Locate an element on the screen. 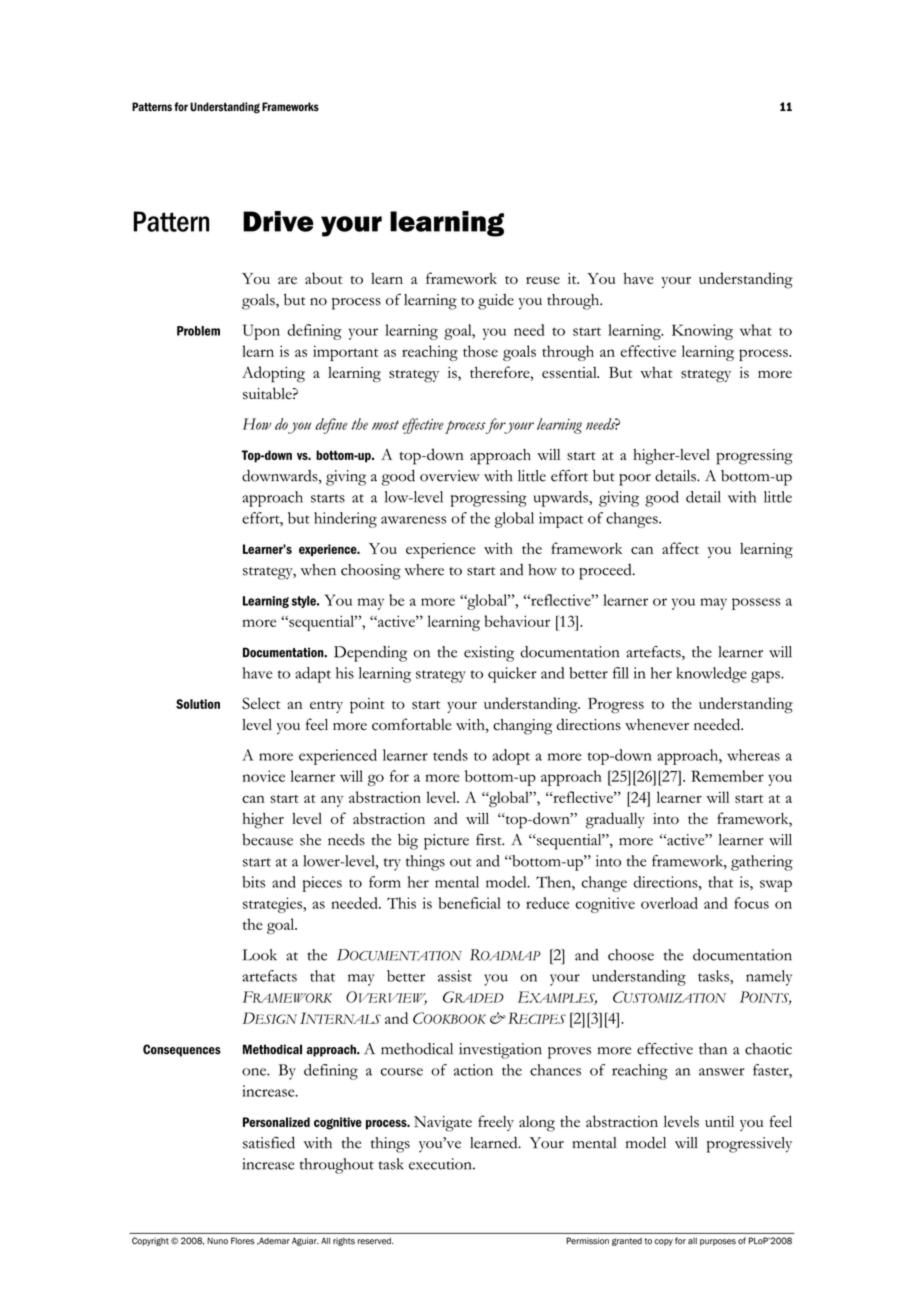  Flores is located at coordinates (243, 1241).
